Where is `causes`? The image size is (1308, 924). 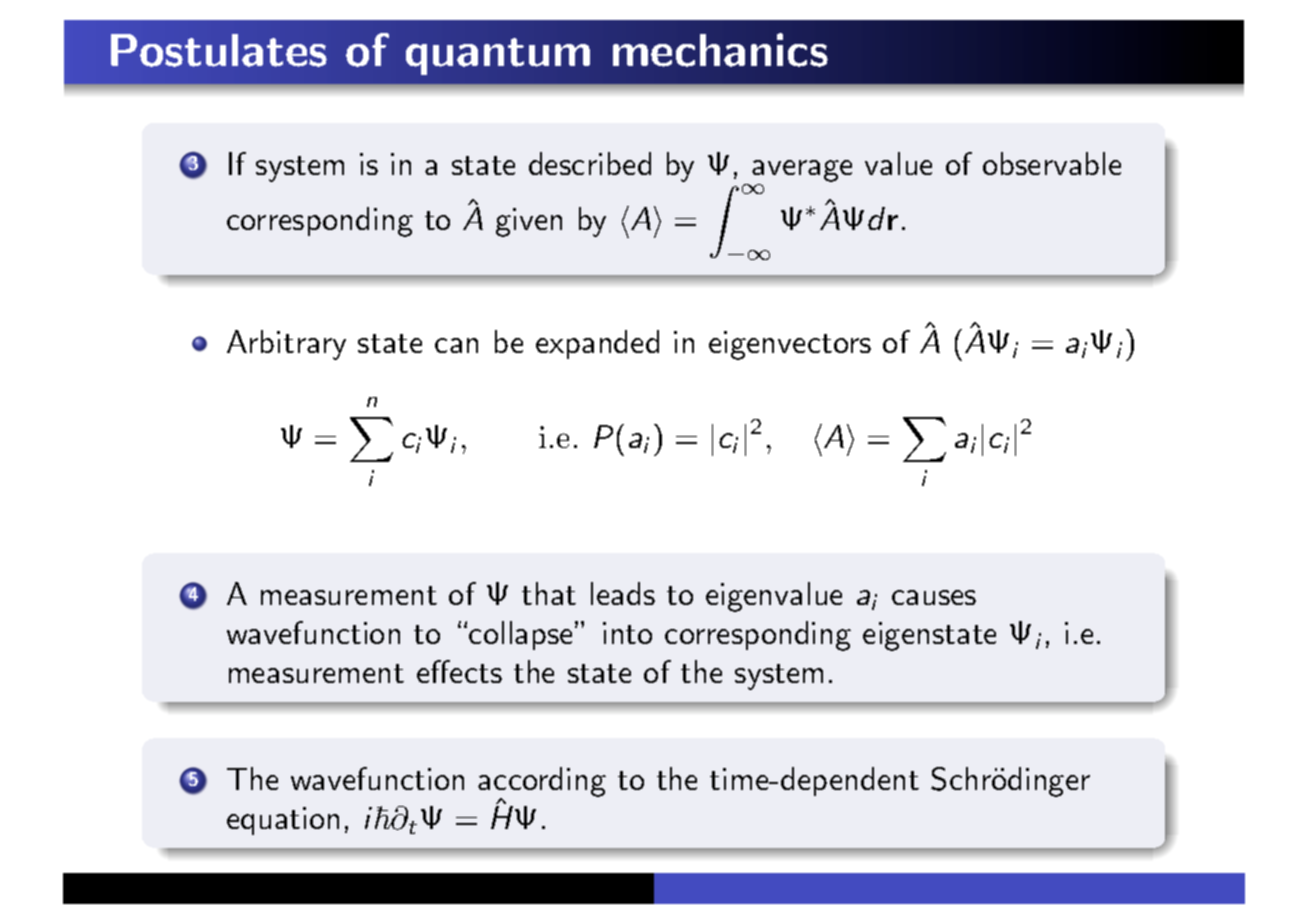
causes is located at coordinates (934, 597).
